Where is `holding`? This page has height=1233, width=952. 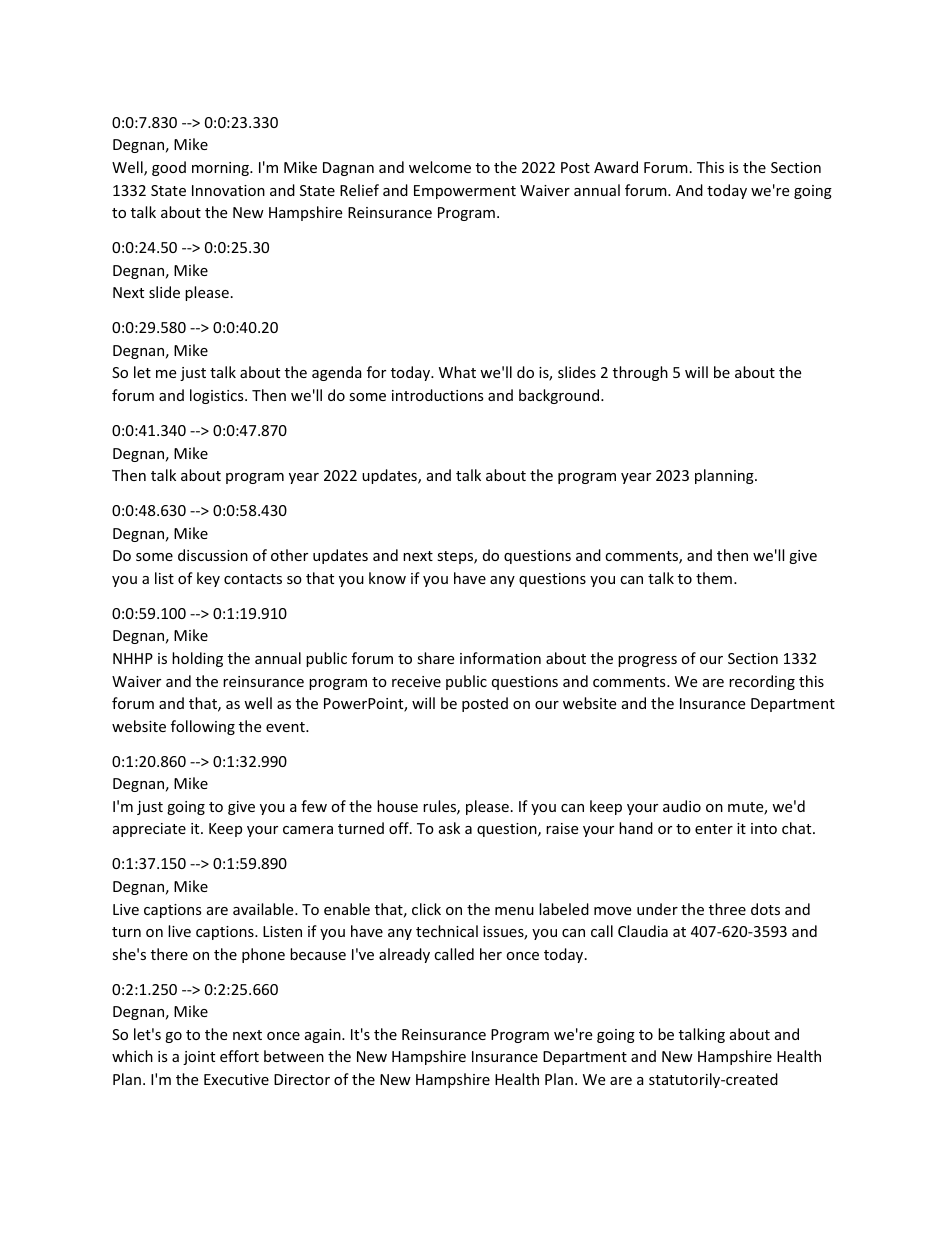
holding is located at coordinates (197, 659).
